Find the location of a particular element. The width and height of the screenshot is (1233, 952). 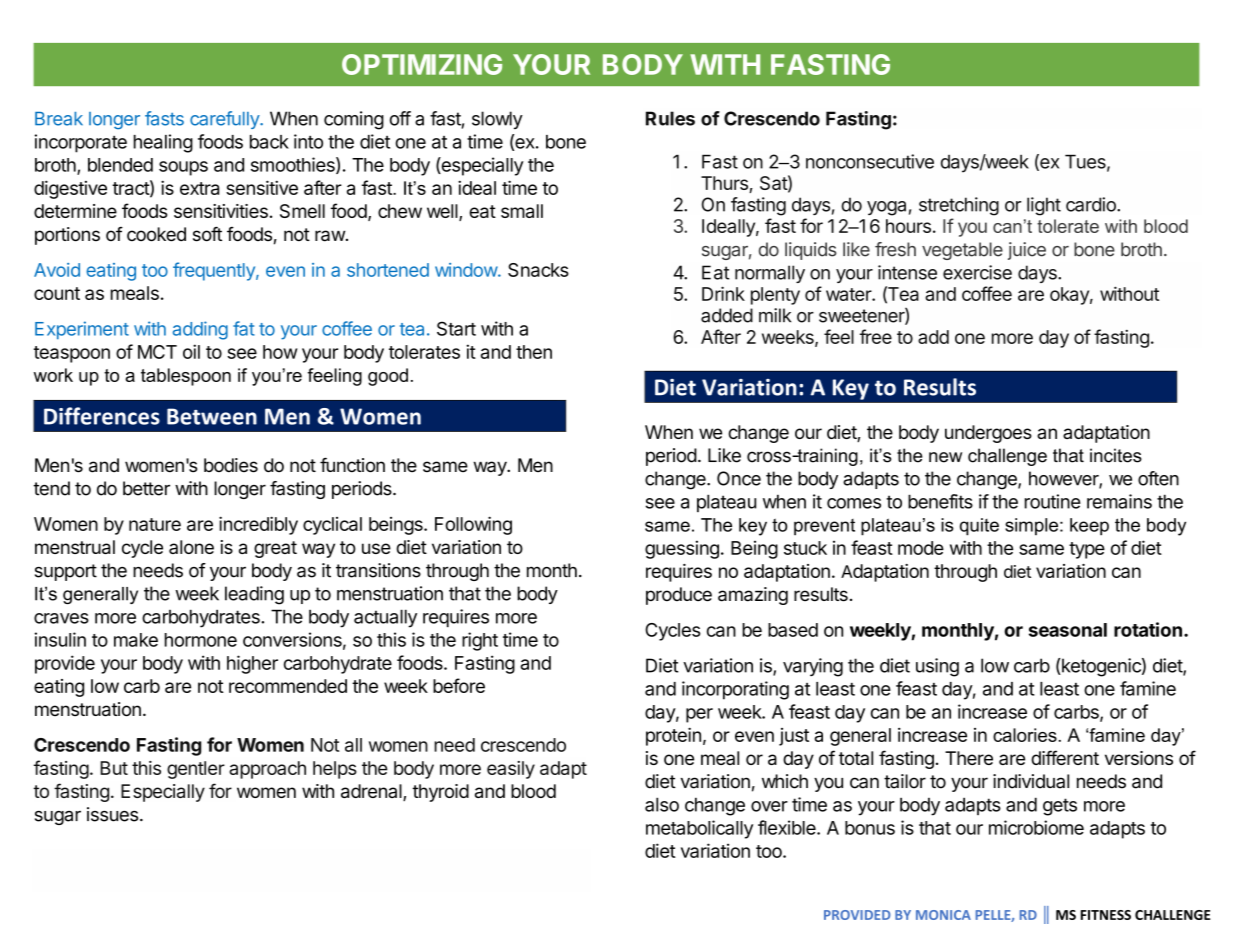

issues is located at coordinates (112, 814).
